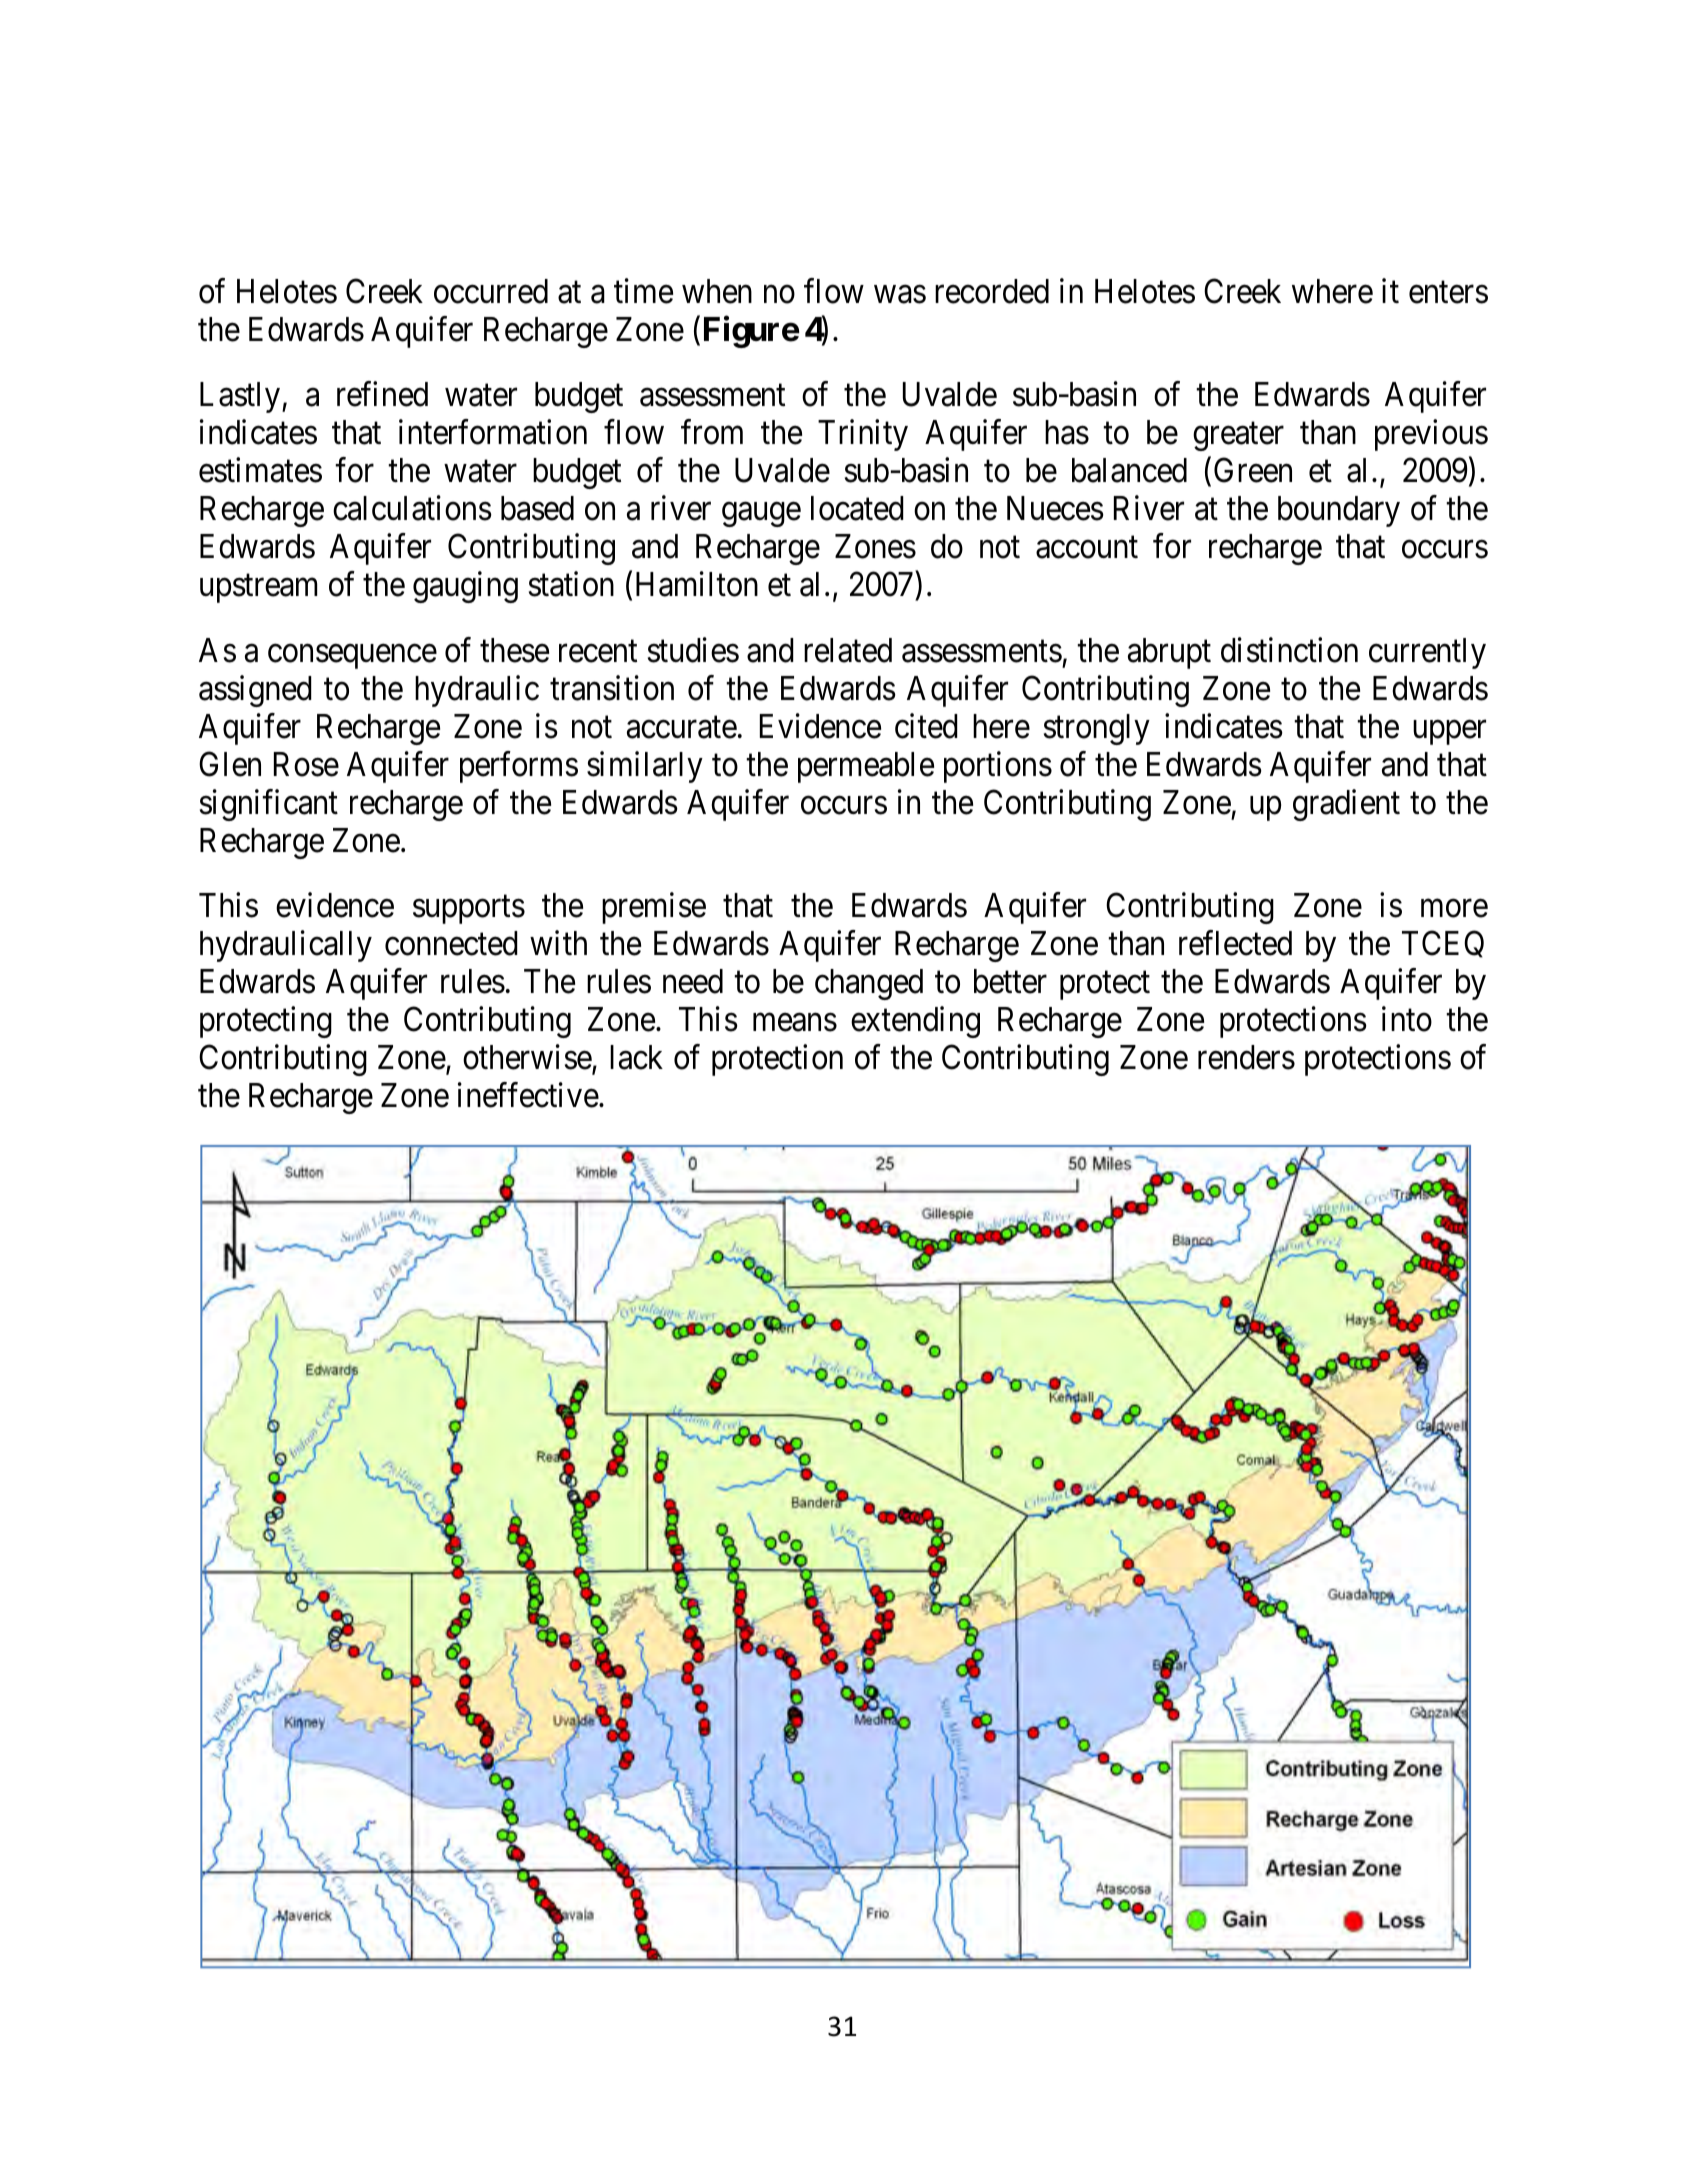 The height and width of the page is (2181, 1685). I want to click on when, so click(717, 291).
